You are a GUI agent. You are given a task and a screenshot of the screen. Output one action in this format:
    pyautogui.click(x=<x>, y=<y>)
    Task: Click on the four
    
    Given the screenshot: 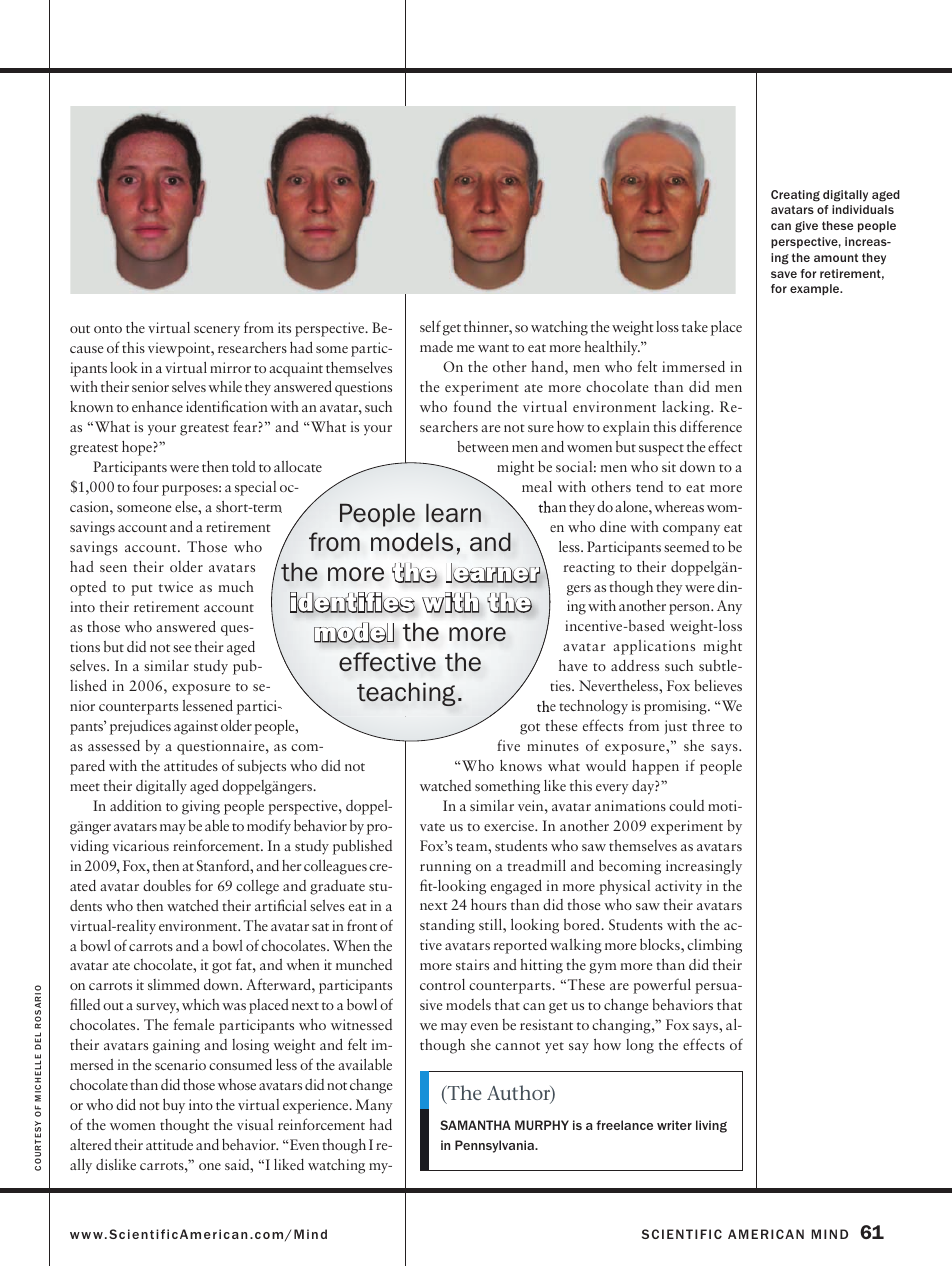 What is the action you would take?
    pyautogui.click(x=146, y=486)
